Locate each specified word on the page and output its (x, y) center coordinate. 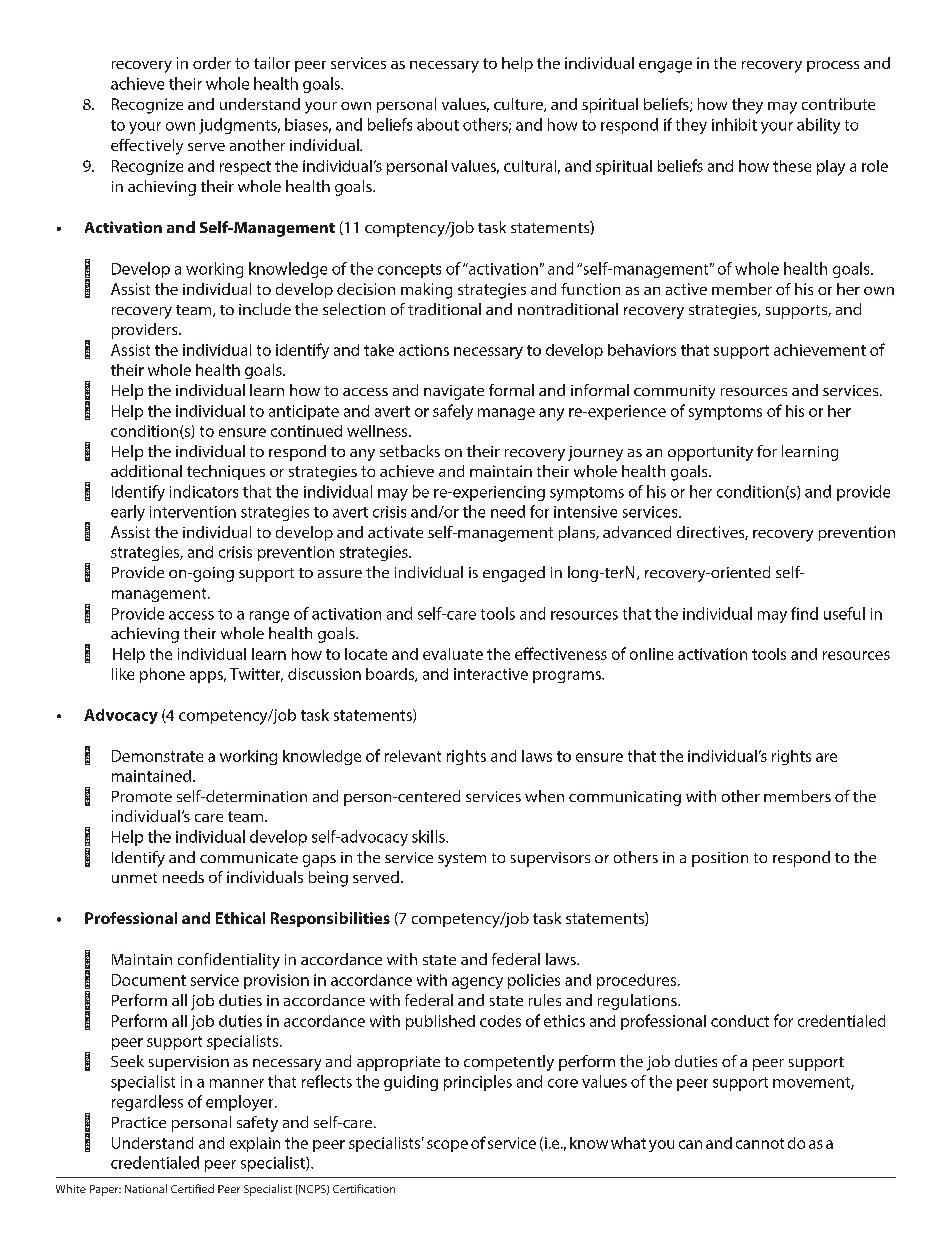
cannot (760, 1143)
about (438, 124)
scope (447, 1146)
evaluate (453, 654)
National (146, 1188)
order (212, 63)
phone (162, 675)
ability (818, 126)
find (804, 613)
